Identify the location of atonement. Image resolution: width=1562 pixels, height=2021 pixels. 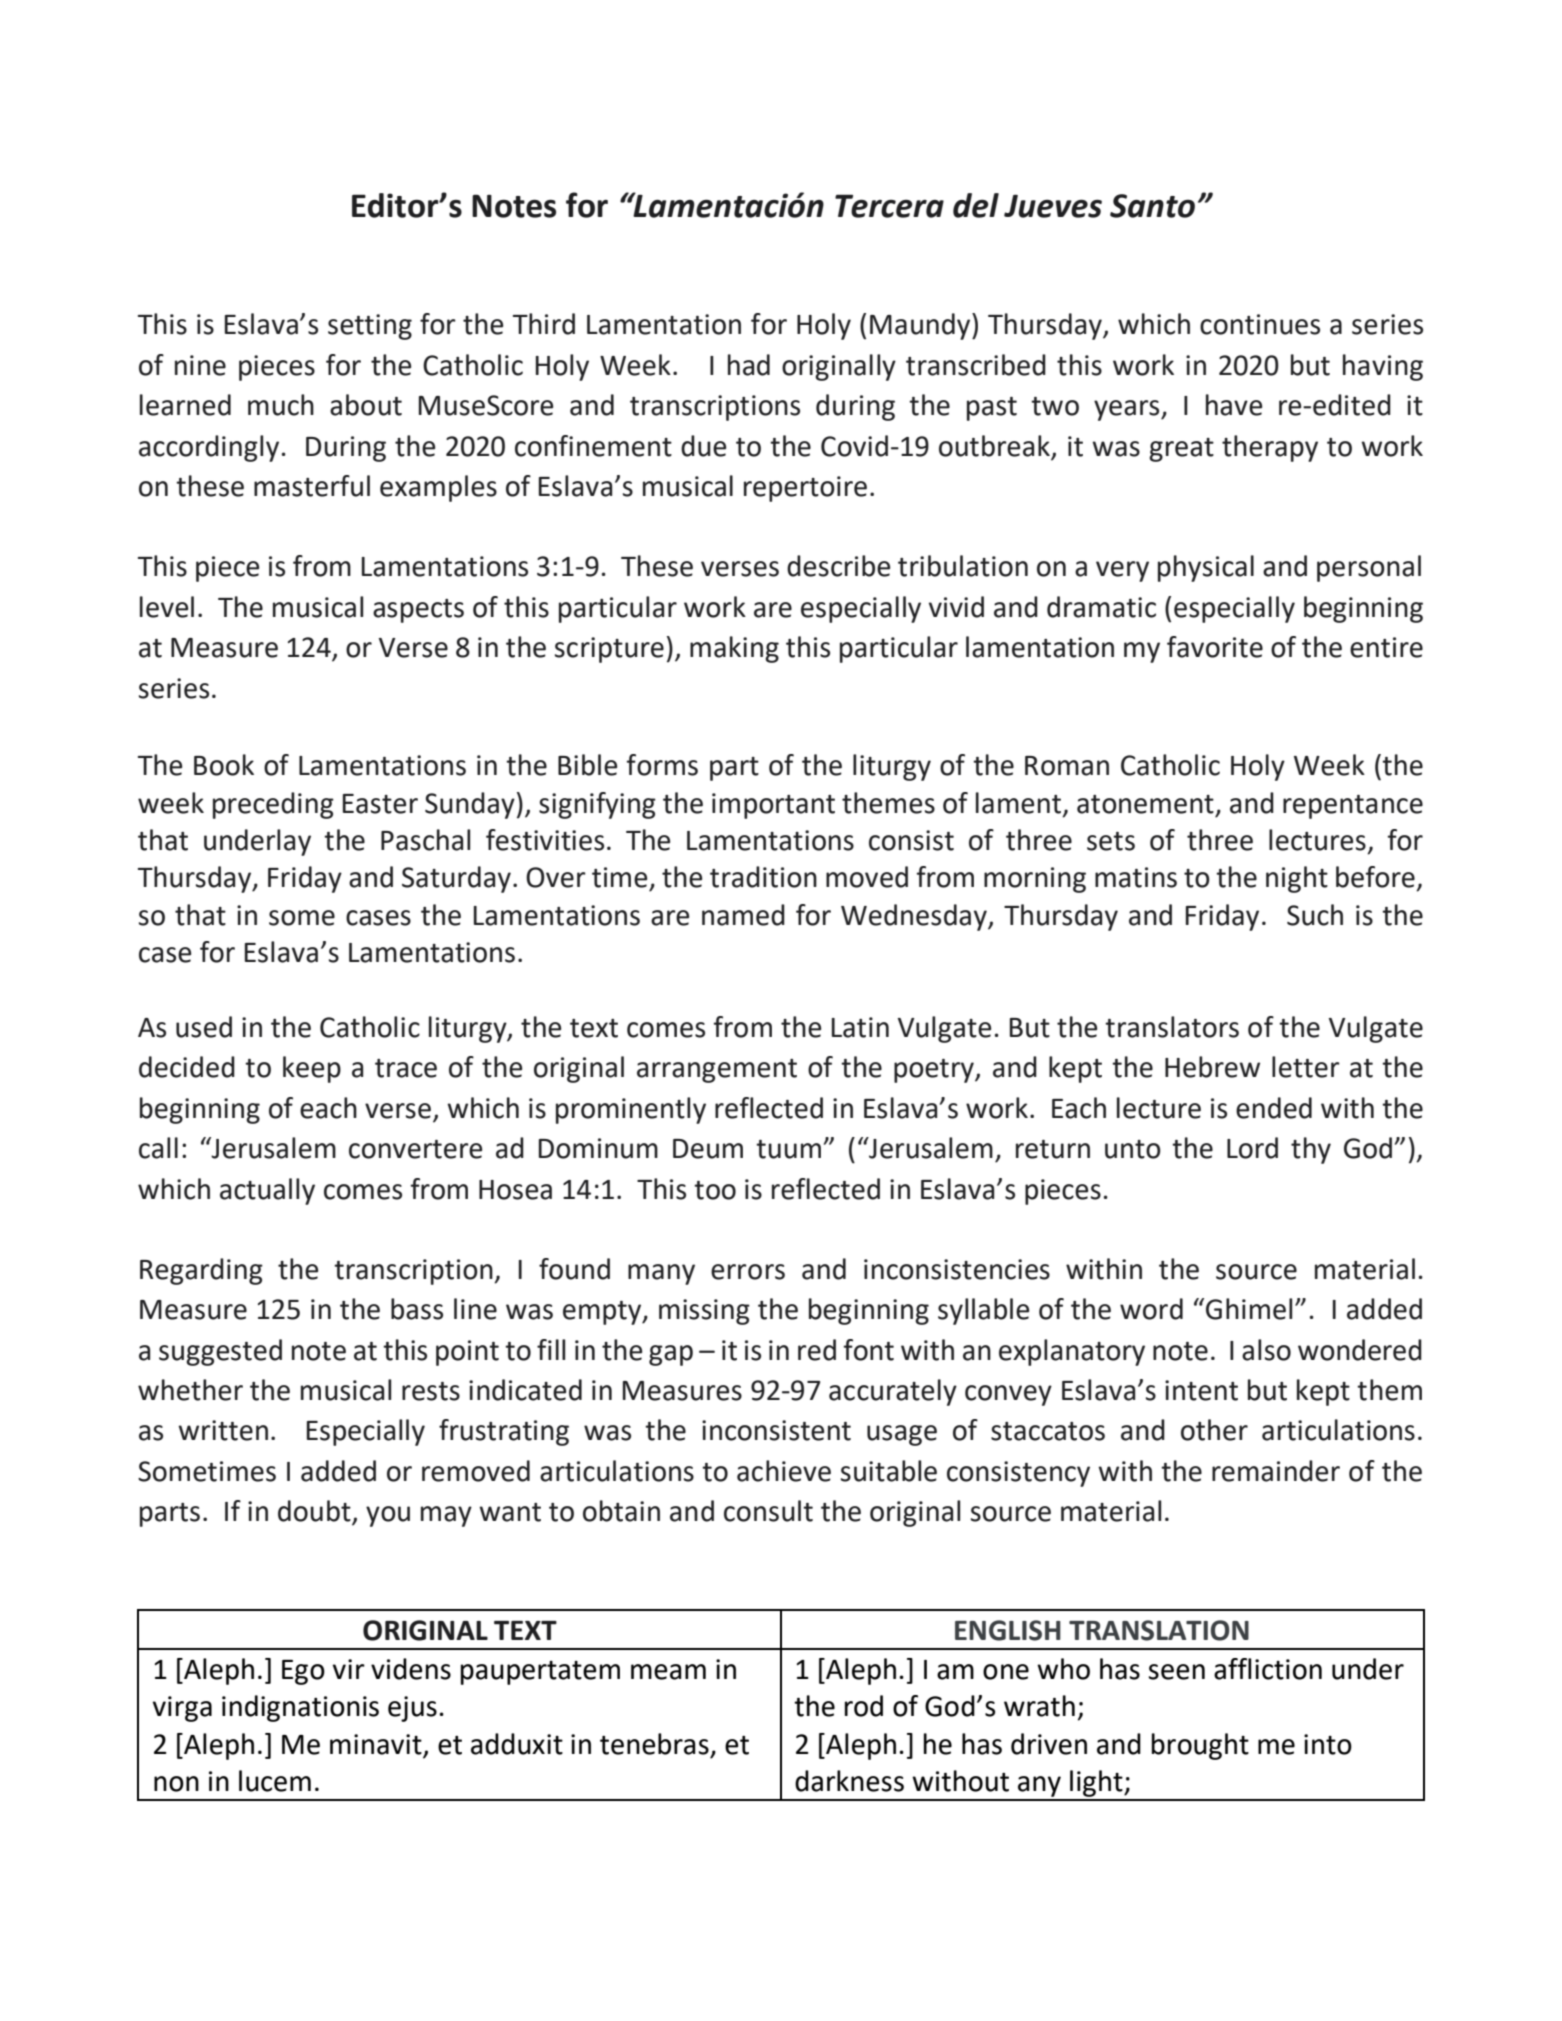
(1145, 804).
